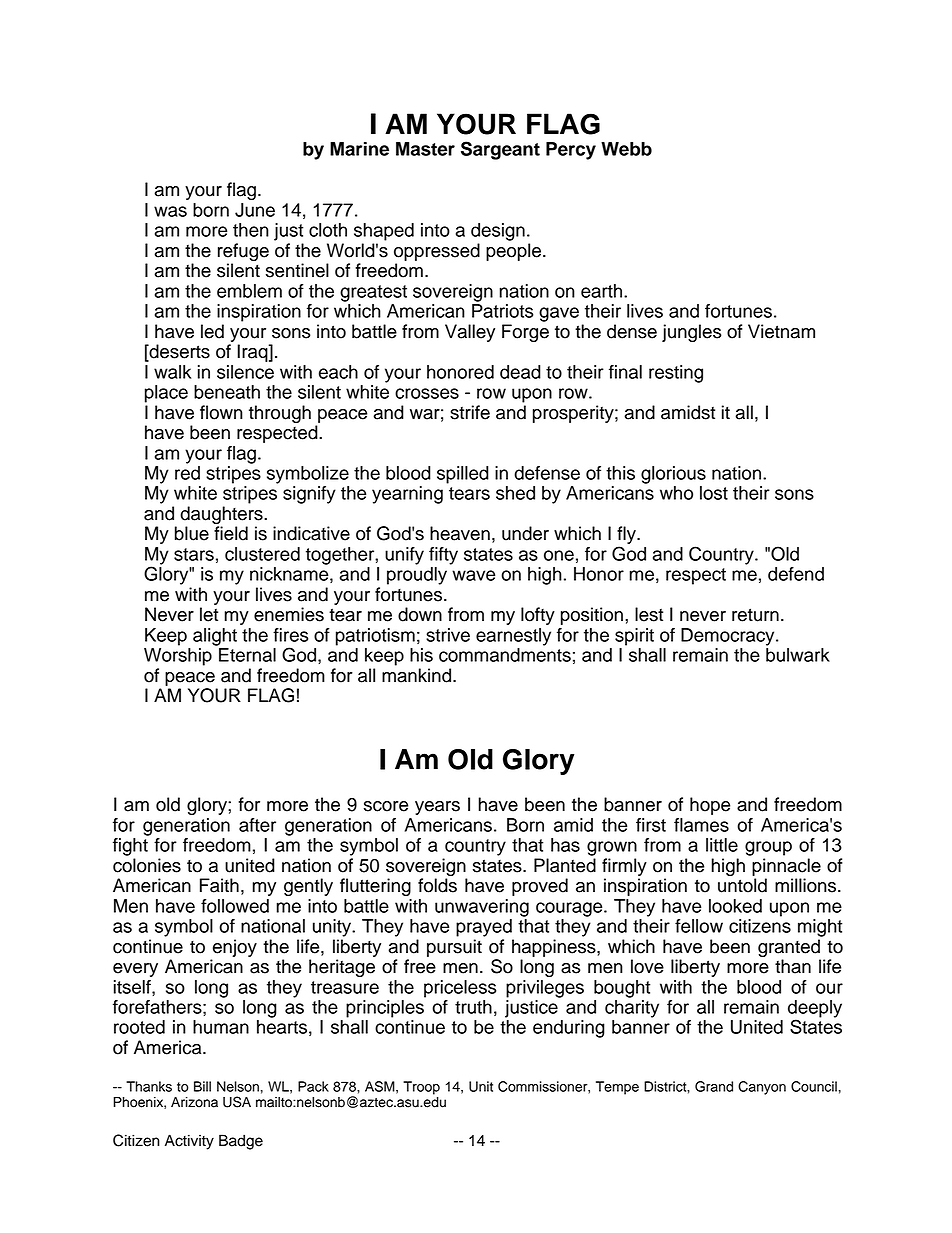  What do you see at coordinates (729, 637) in the screenshot?
I see `Democracy` at bounding box center [729, 637].
